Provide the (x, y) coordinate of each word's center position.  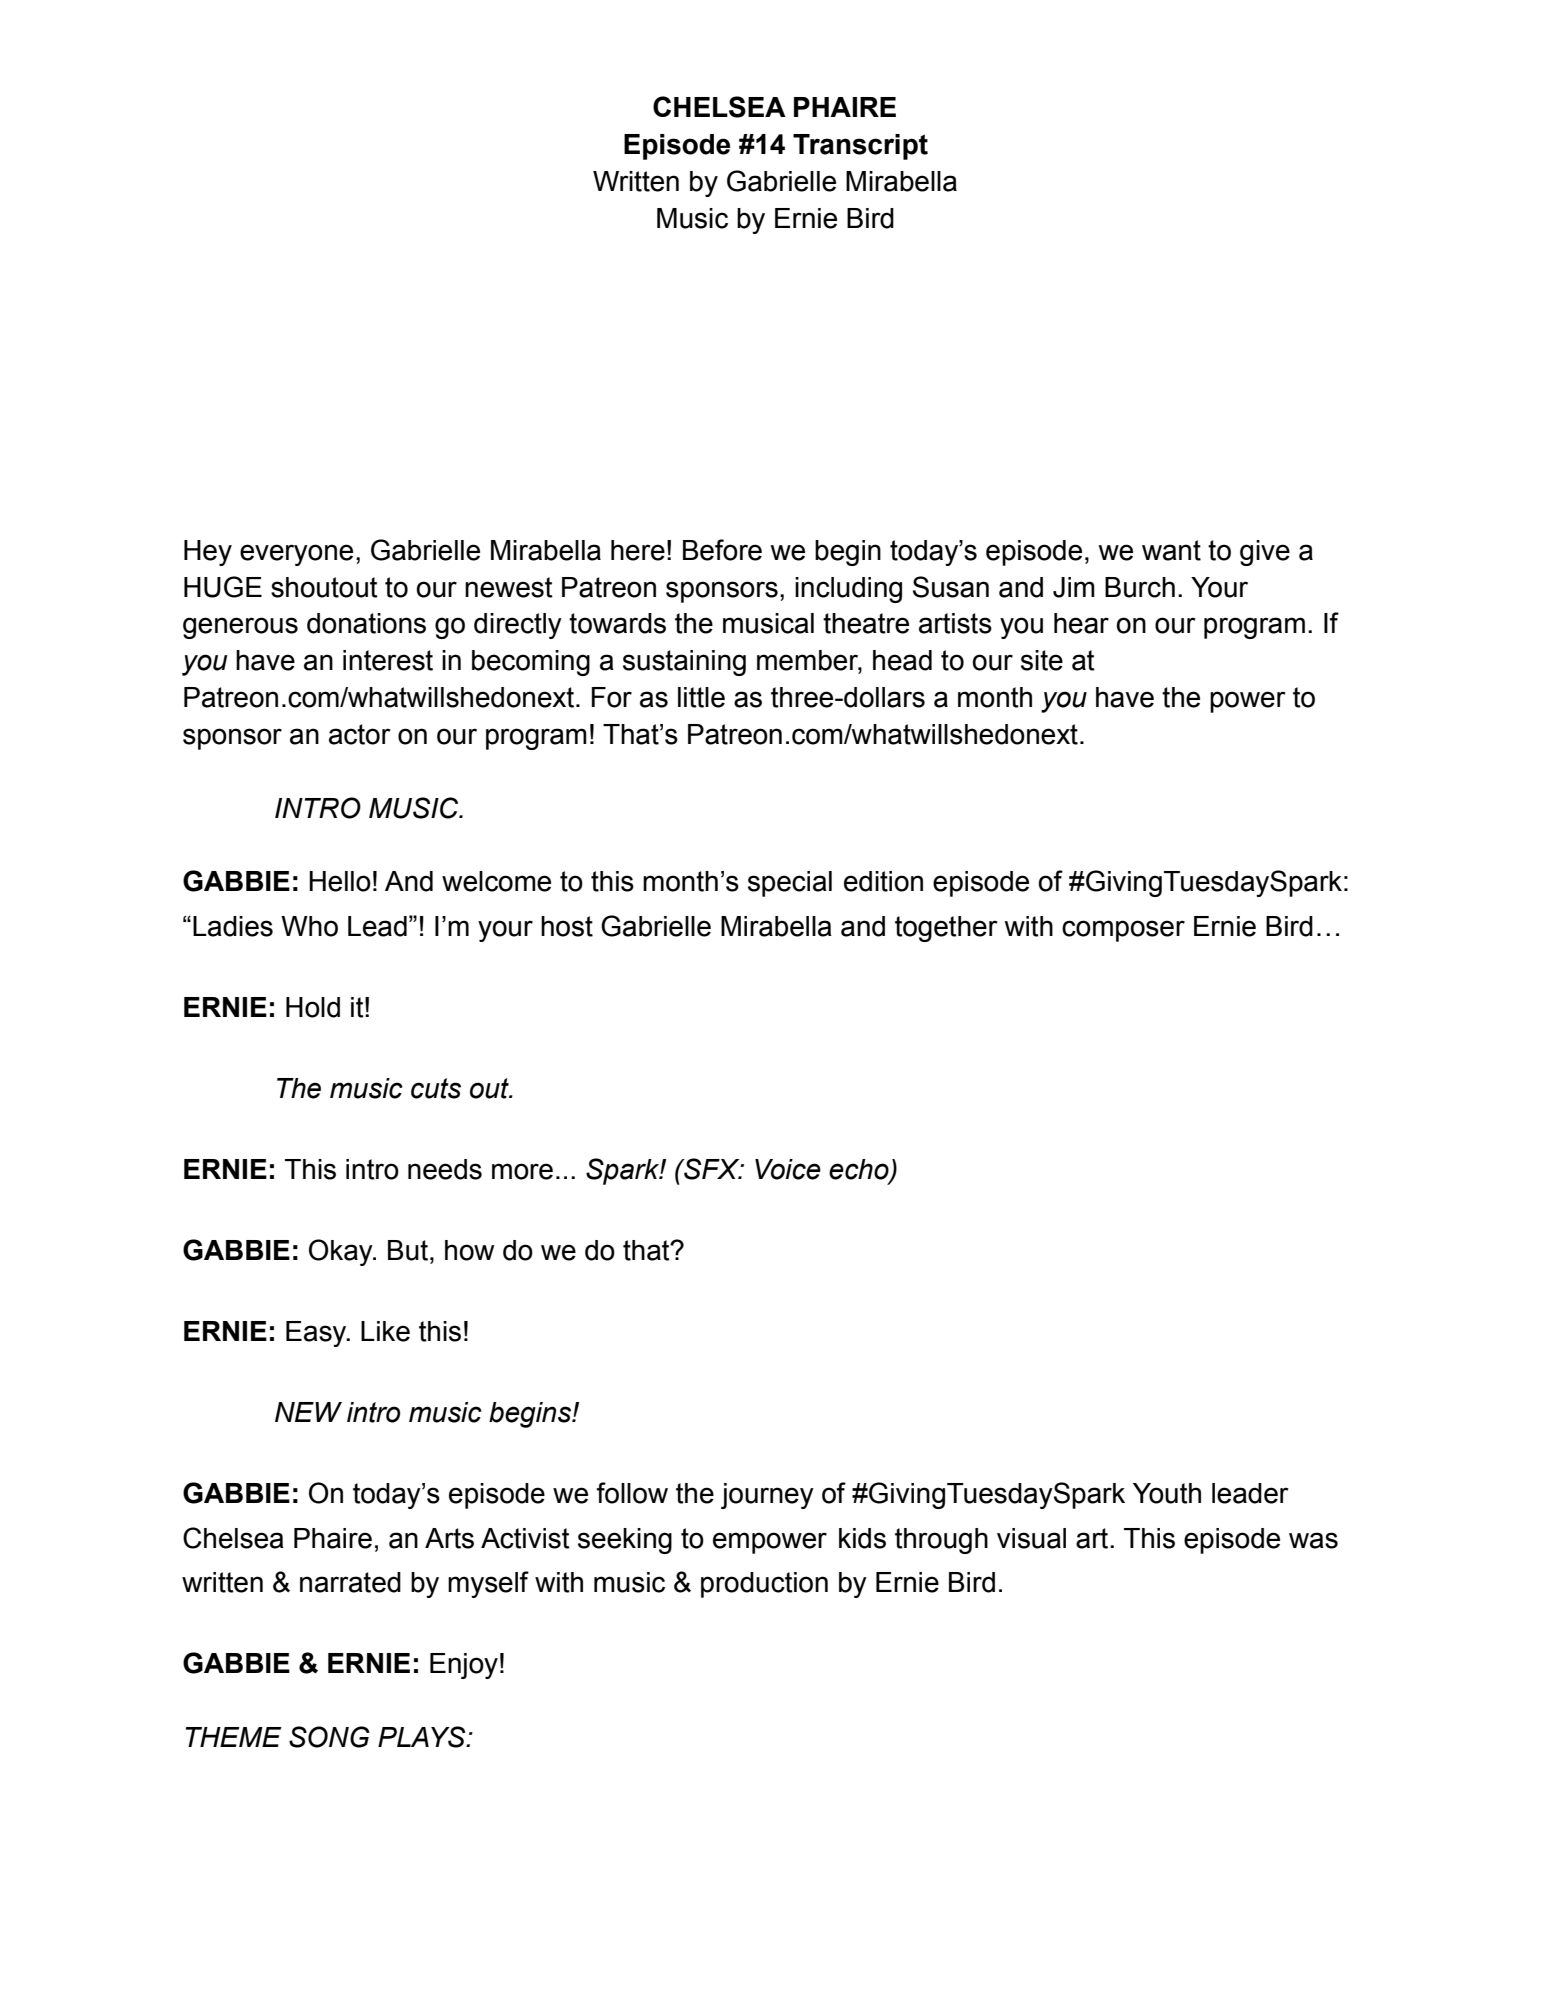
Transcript (860, 147)
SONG (329, 1737)
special (790, 884)
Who (309, 926)
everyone (296, 555)
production (764, 1585)
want (1171, 550)
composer (1123, 931)
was (1313, 1540)
